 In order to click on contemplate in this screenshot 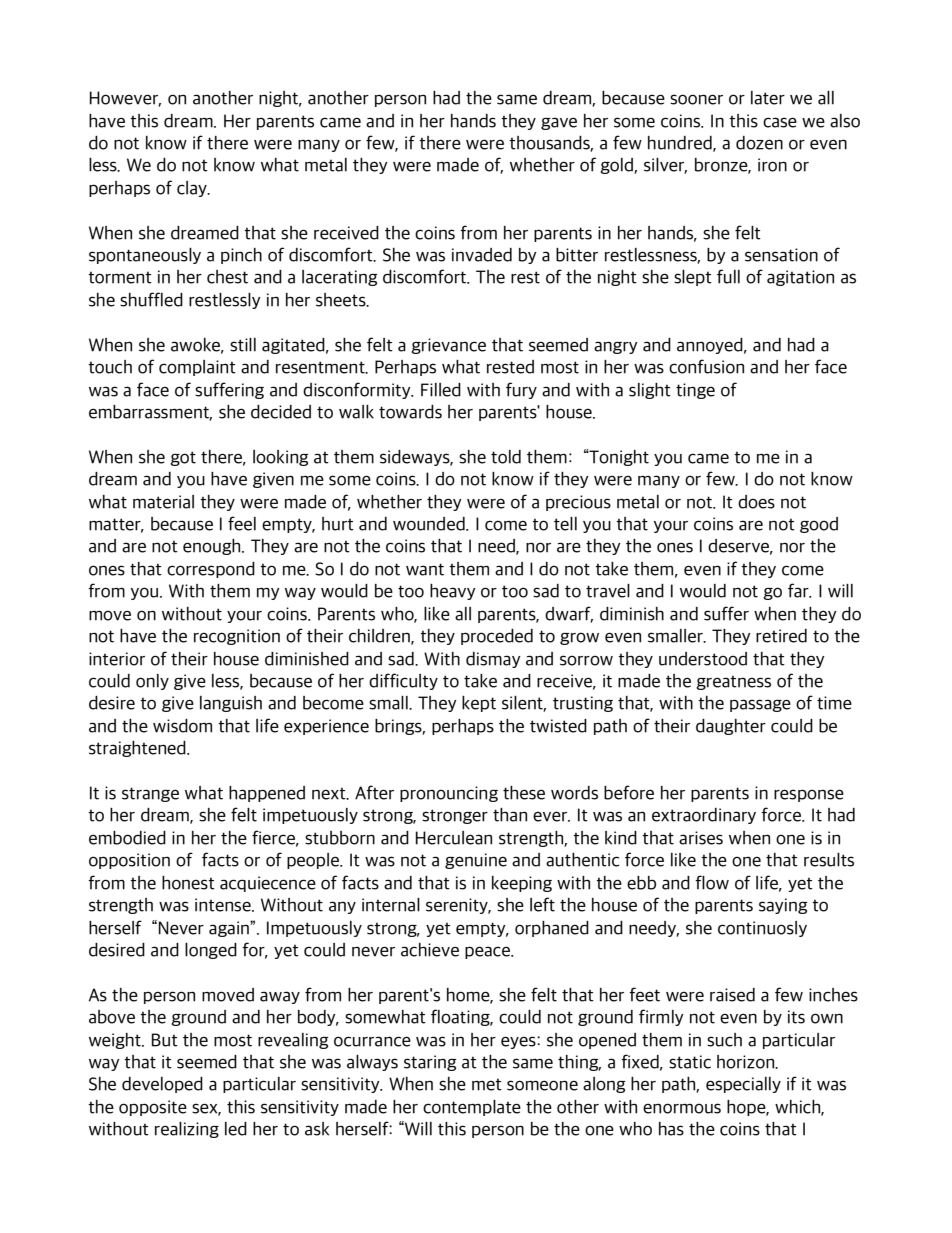, I will do `click(472, 1108)`.
